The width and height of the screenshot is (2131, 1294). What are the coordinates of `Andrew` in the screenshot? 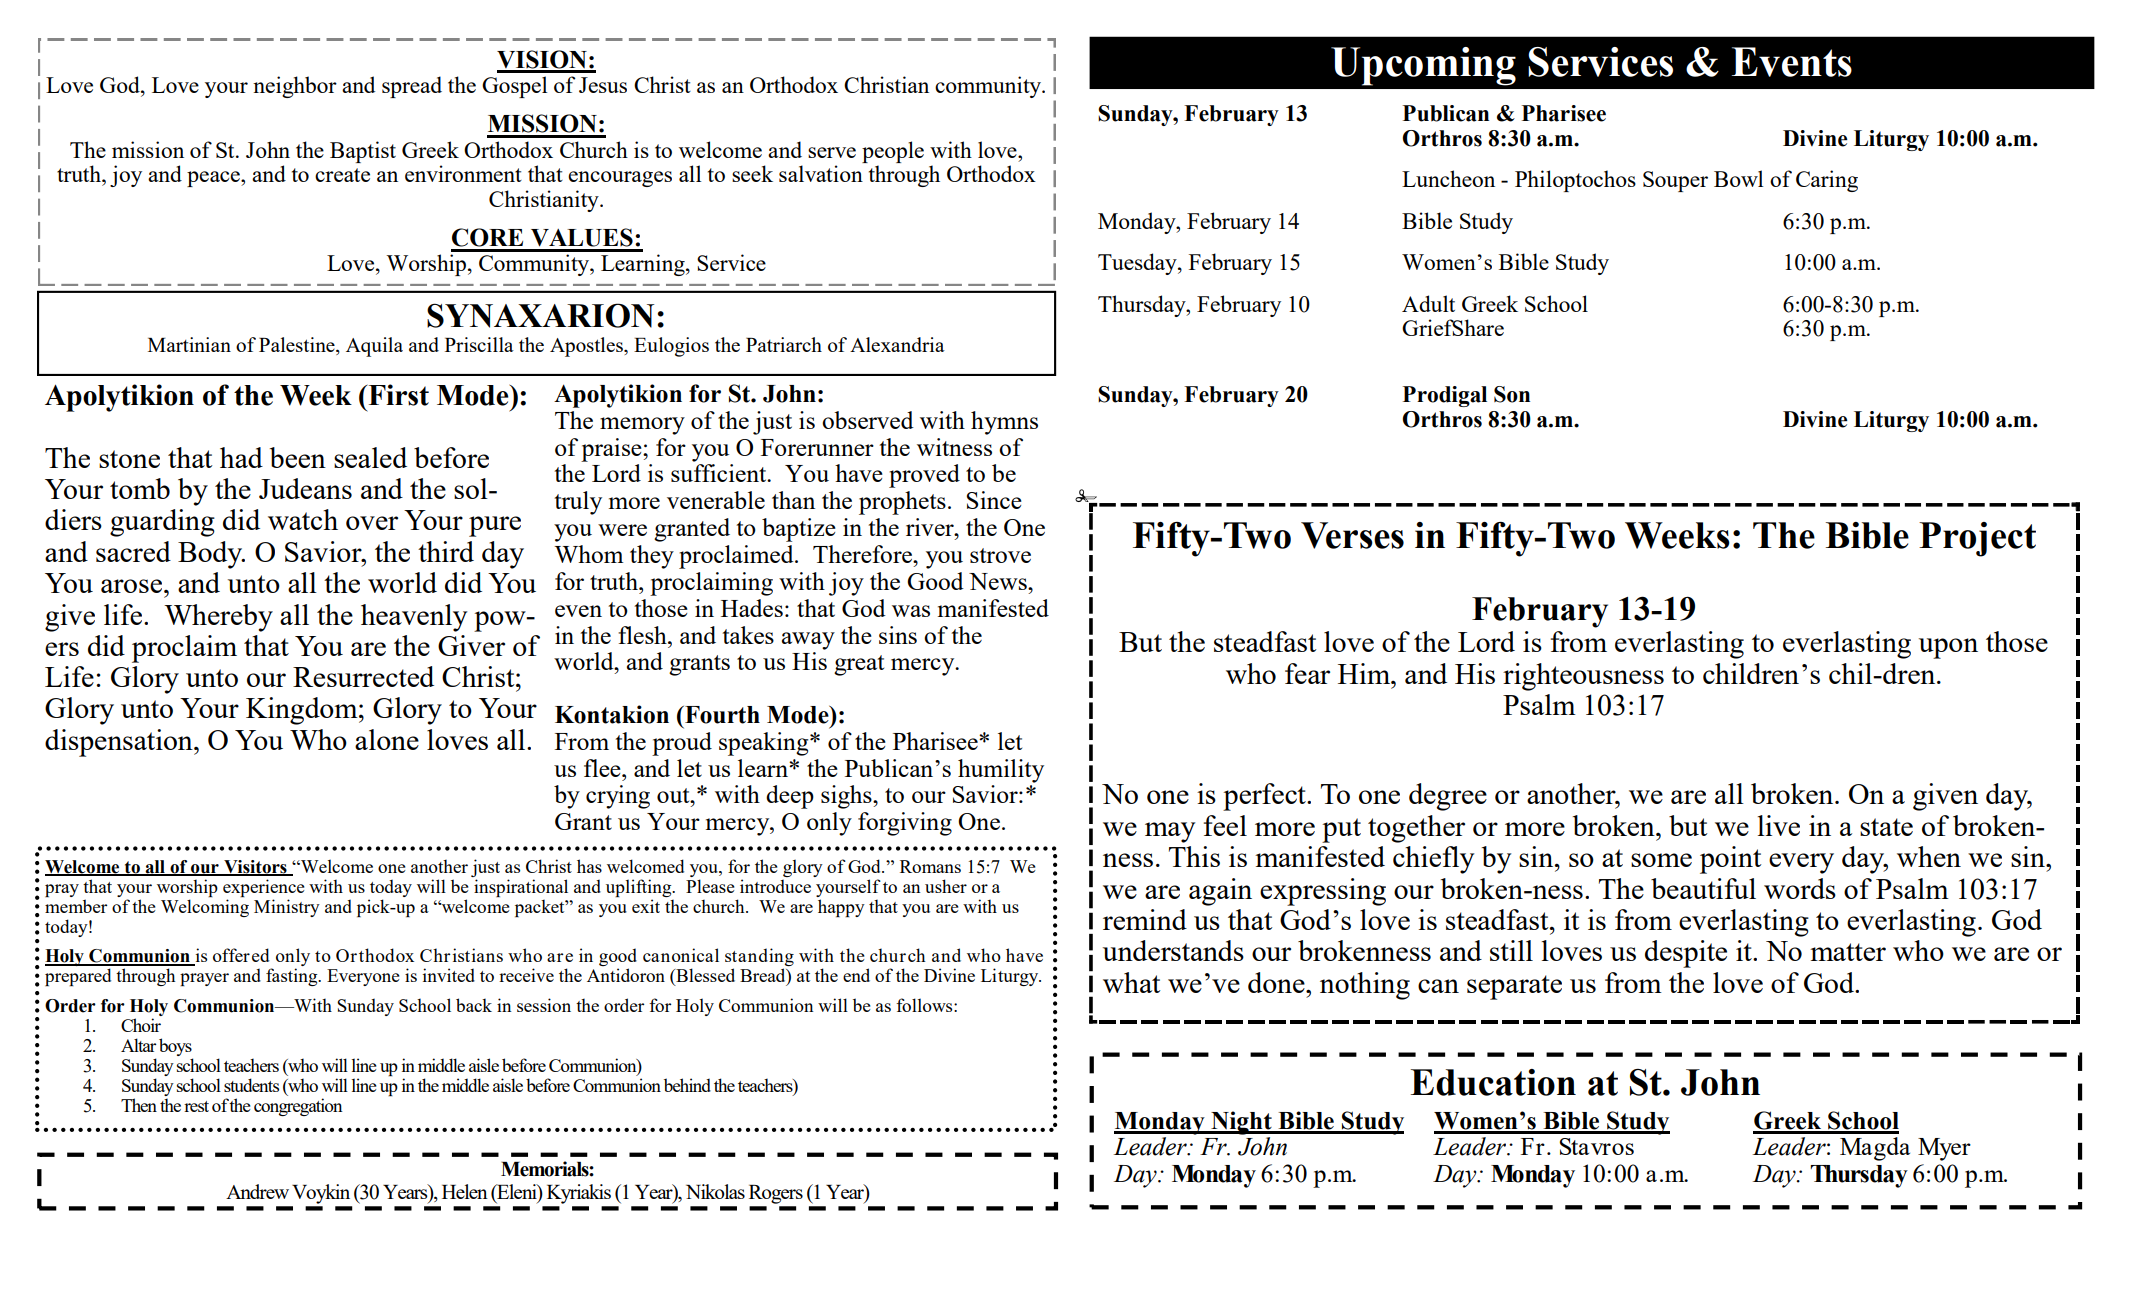 It's located at (257, 1191).
